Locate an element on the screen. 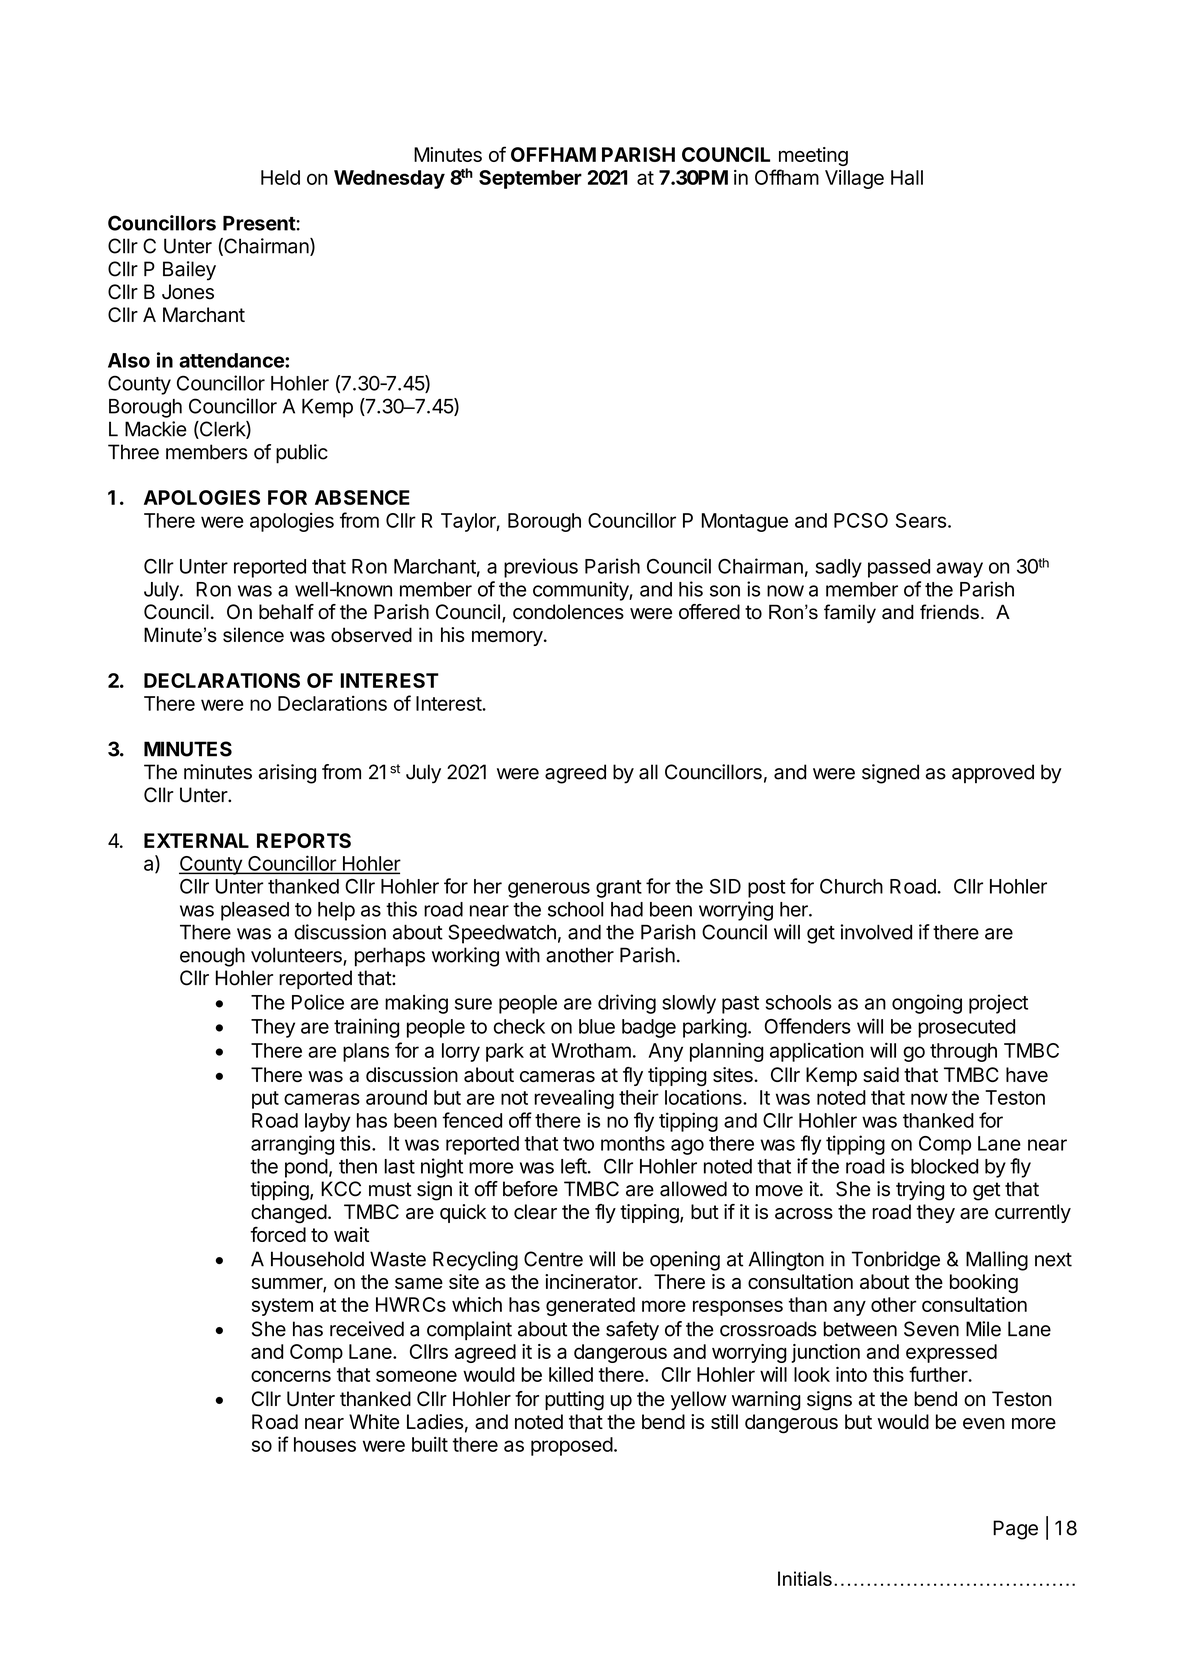 The width and height of the screenshot is (1184, 1674). Page is located at coordinates (1015, 1530).
